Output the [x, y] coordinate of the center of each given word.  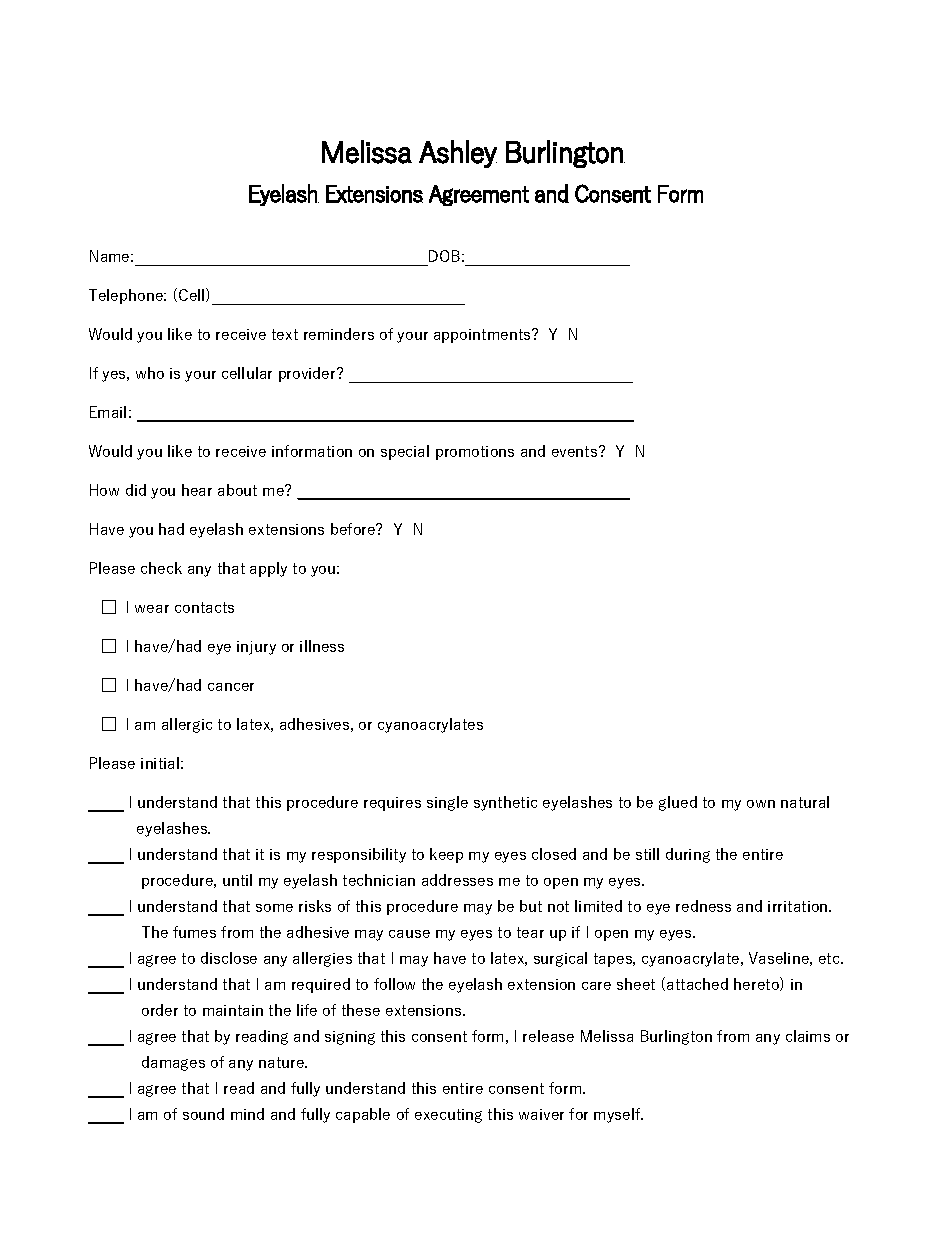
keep [446, 855]
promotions [475, 453]
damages [173, 1063]
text [285, 334]
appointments [483, 336]
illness [322, 646]
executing [448, 1116]
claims [808, 1036]
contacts [204, 607]
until [237, 880]
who [150, 373]
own [761, 804]
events [576, 451]
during [688, 855]
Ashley [458, 154]
